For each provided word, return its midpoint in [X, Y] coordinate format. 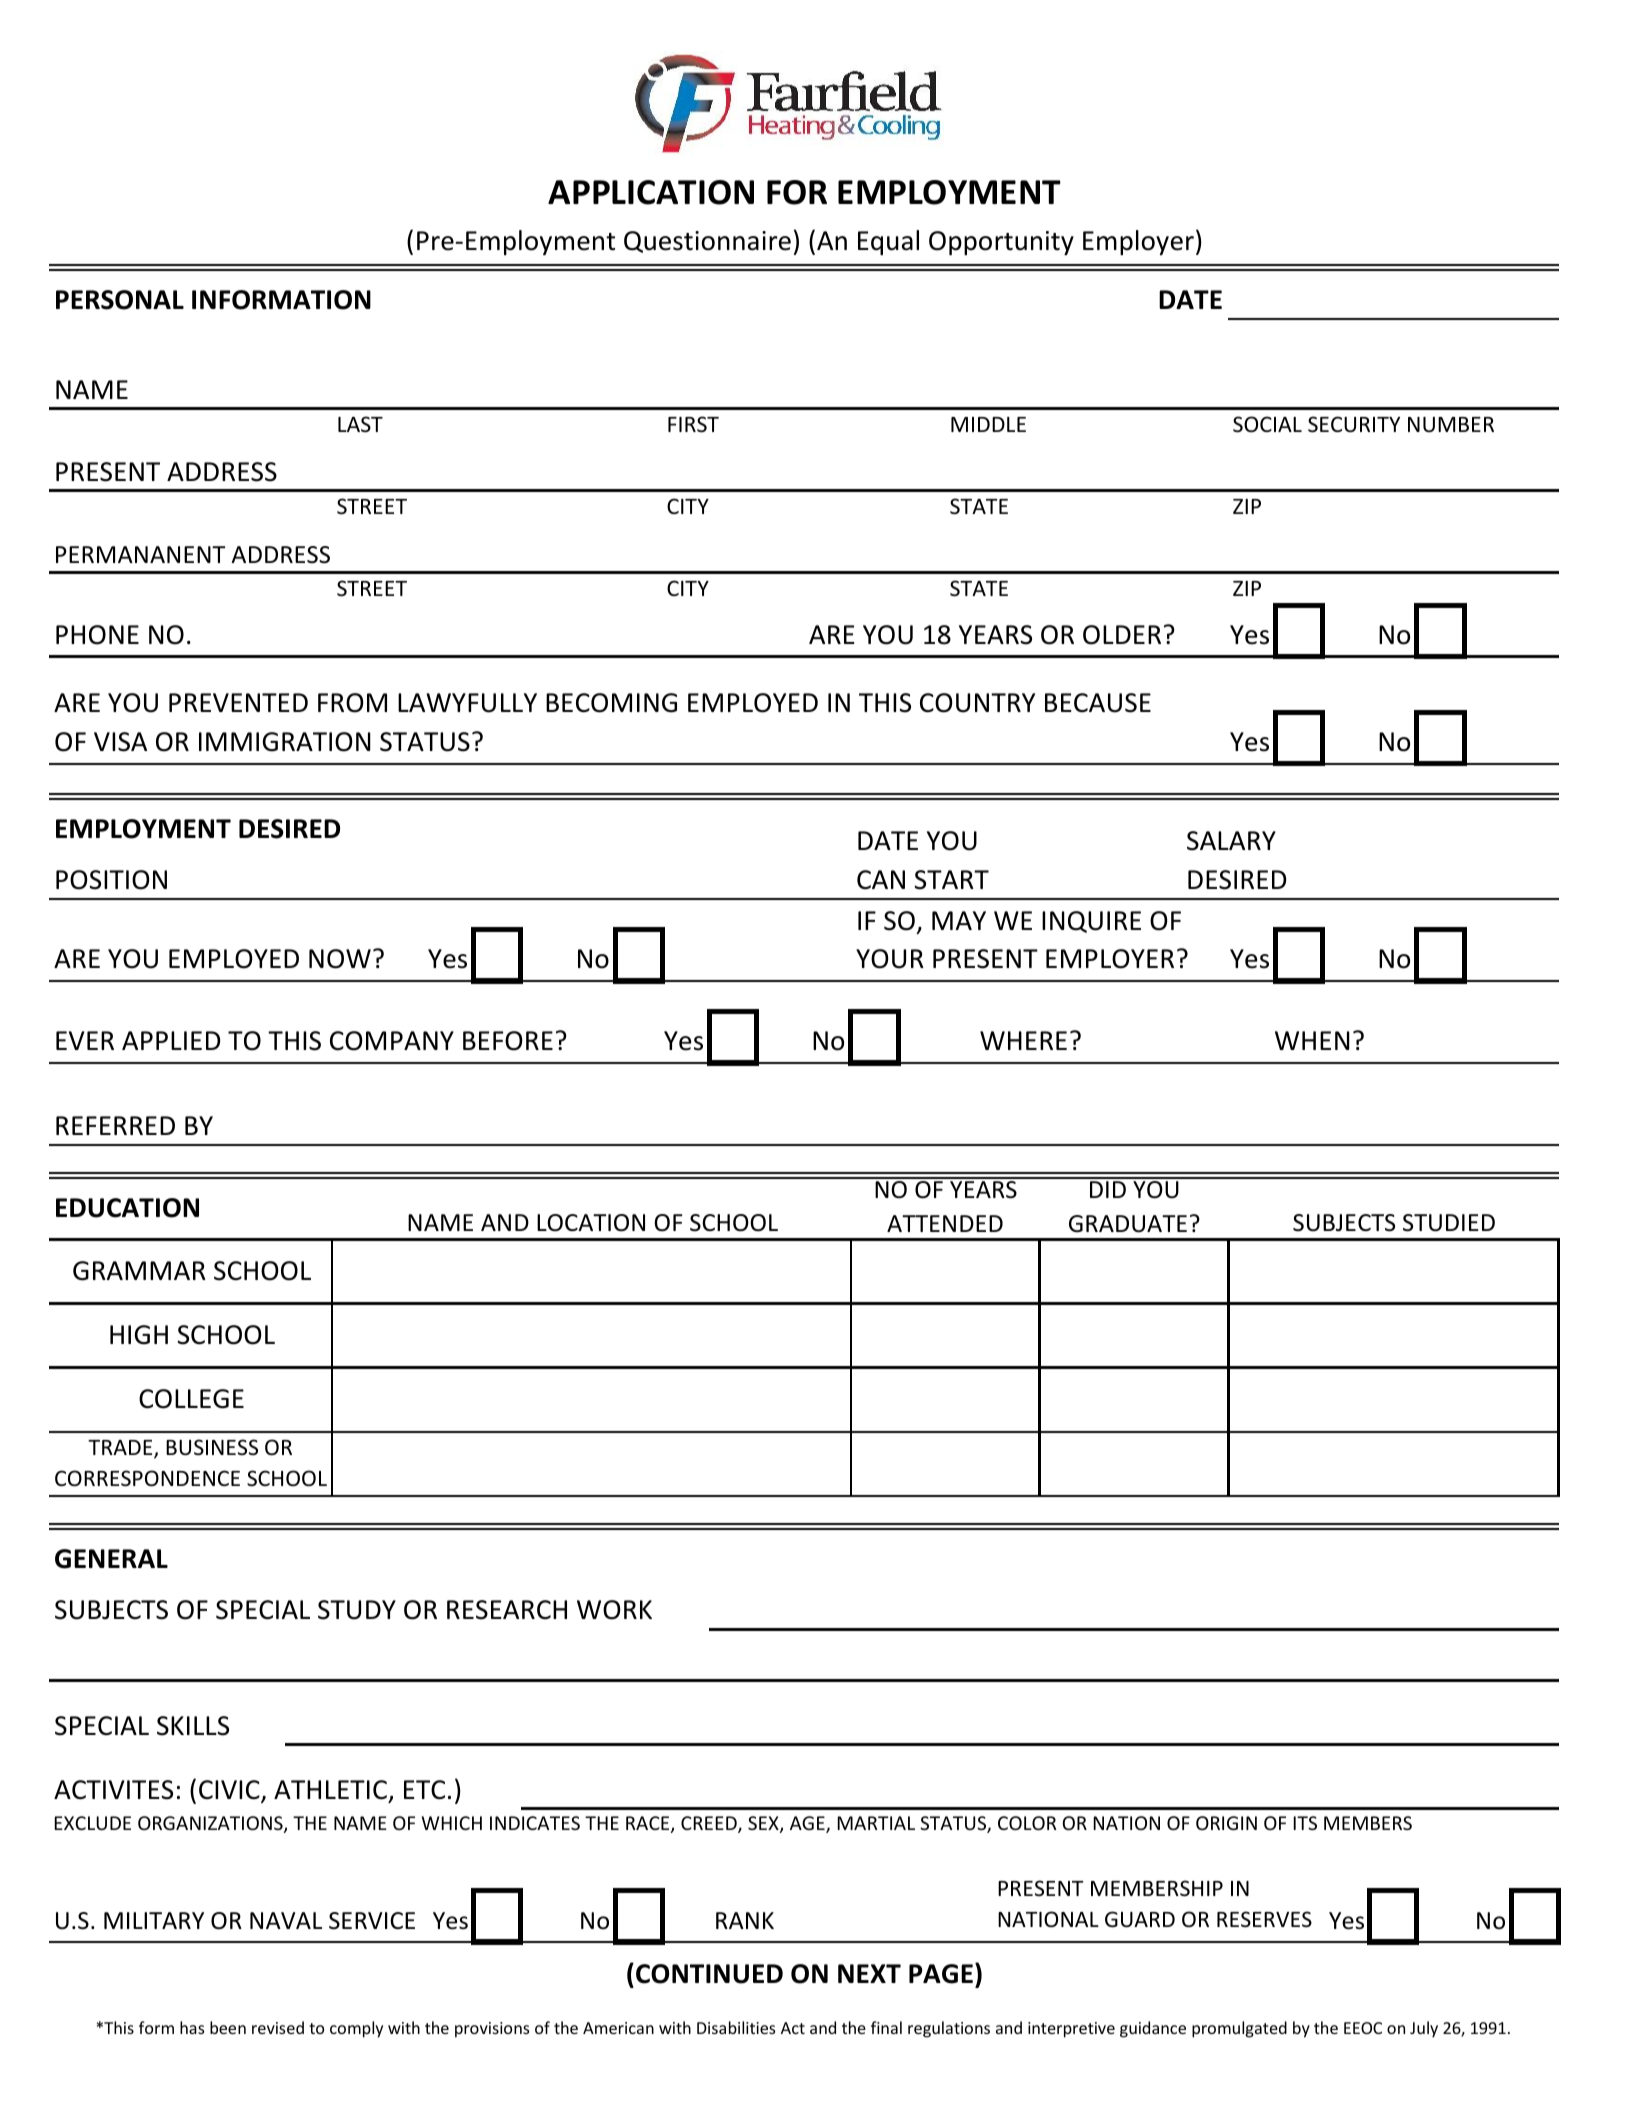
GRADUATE [1128, 1224]
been [228, 2027]
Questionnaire [707, 242]
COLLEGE [191, 1399]
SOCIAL [1267, 424]
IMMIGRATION [285, 742]
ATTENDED [945, 1223]
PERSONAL [120, 300]
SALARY [1231, 841]
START [951, 880]
